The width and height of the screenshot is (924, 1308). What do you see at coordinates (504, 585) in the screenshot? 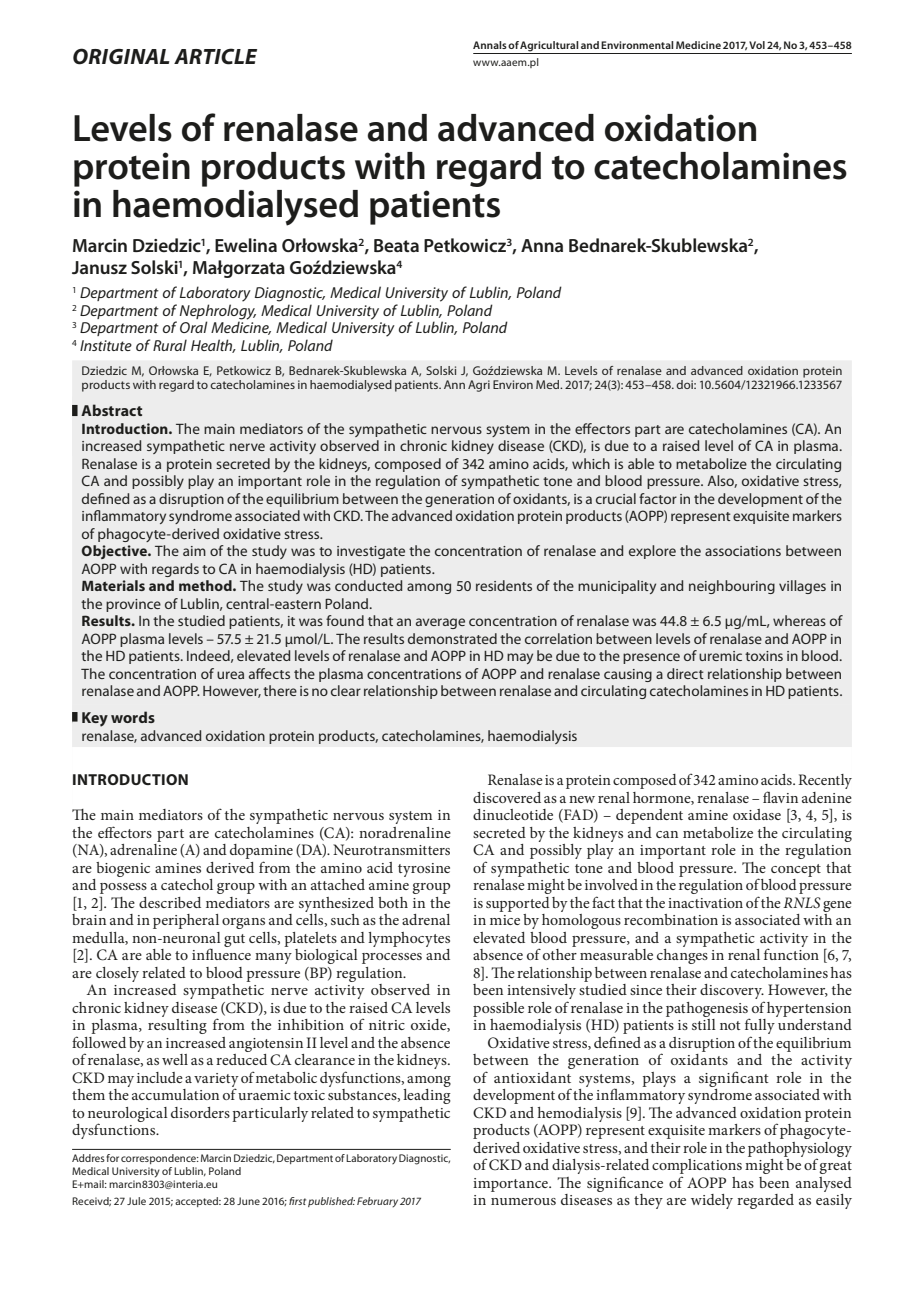
I see `residents` at bounding box center [504, 585].
